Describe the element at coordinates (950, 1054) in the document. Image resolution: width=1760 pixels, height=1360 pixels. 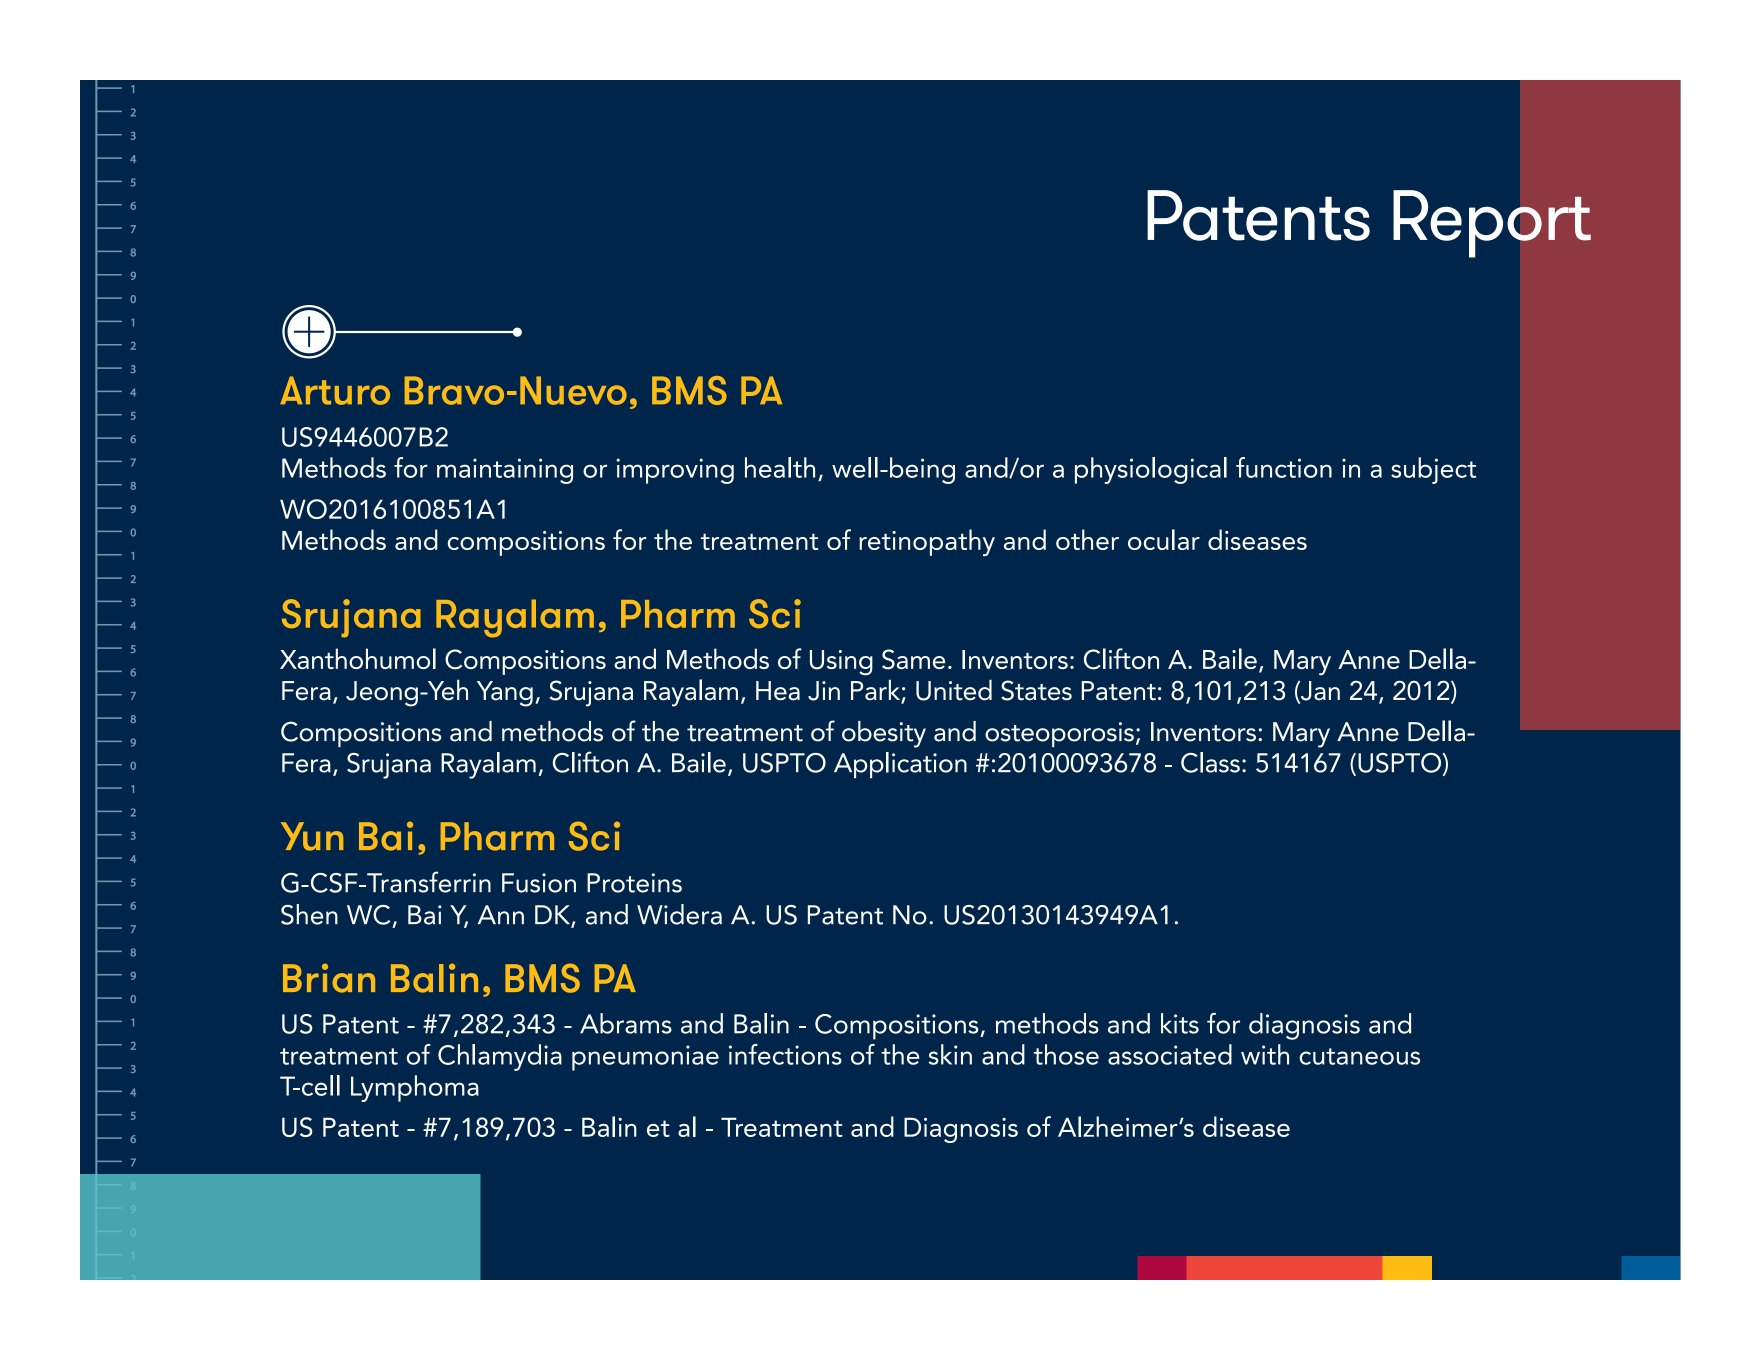
I see `skin` at that location.
